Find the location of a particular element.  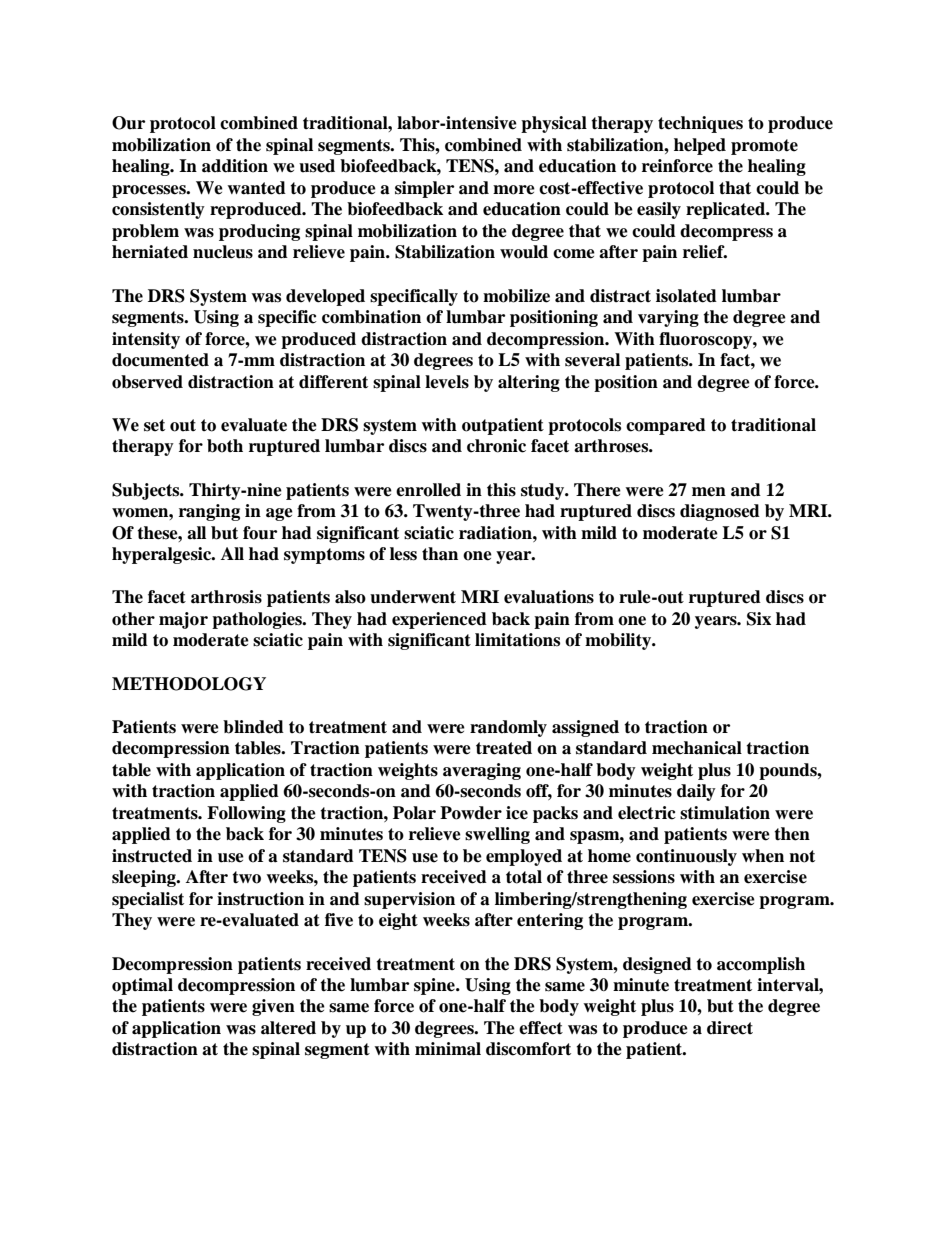

minimal is located at coordinates (448, 1049).
